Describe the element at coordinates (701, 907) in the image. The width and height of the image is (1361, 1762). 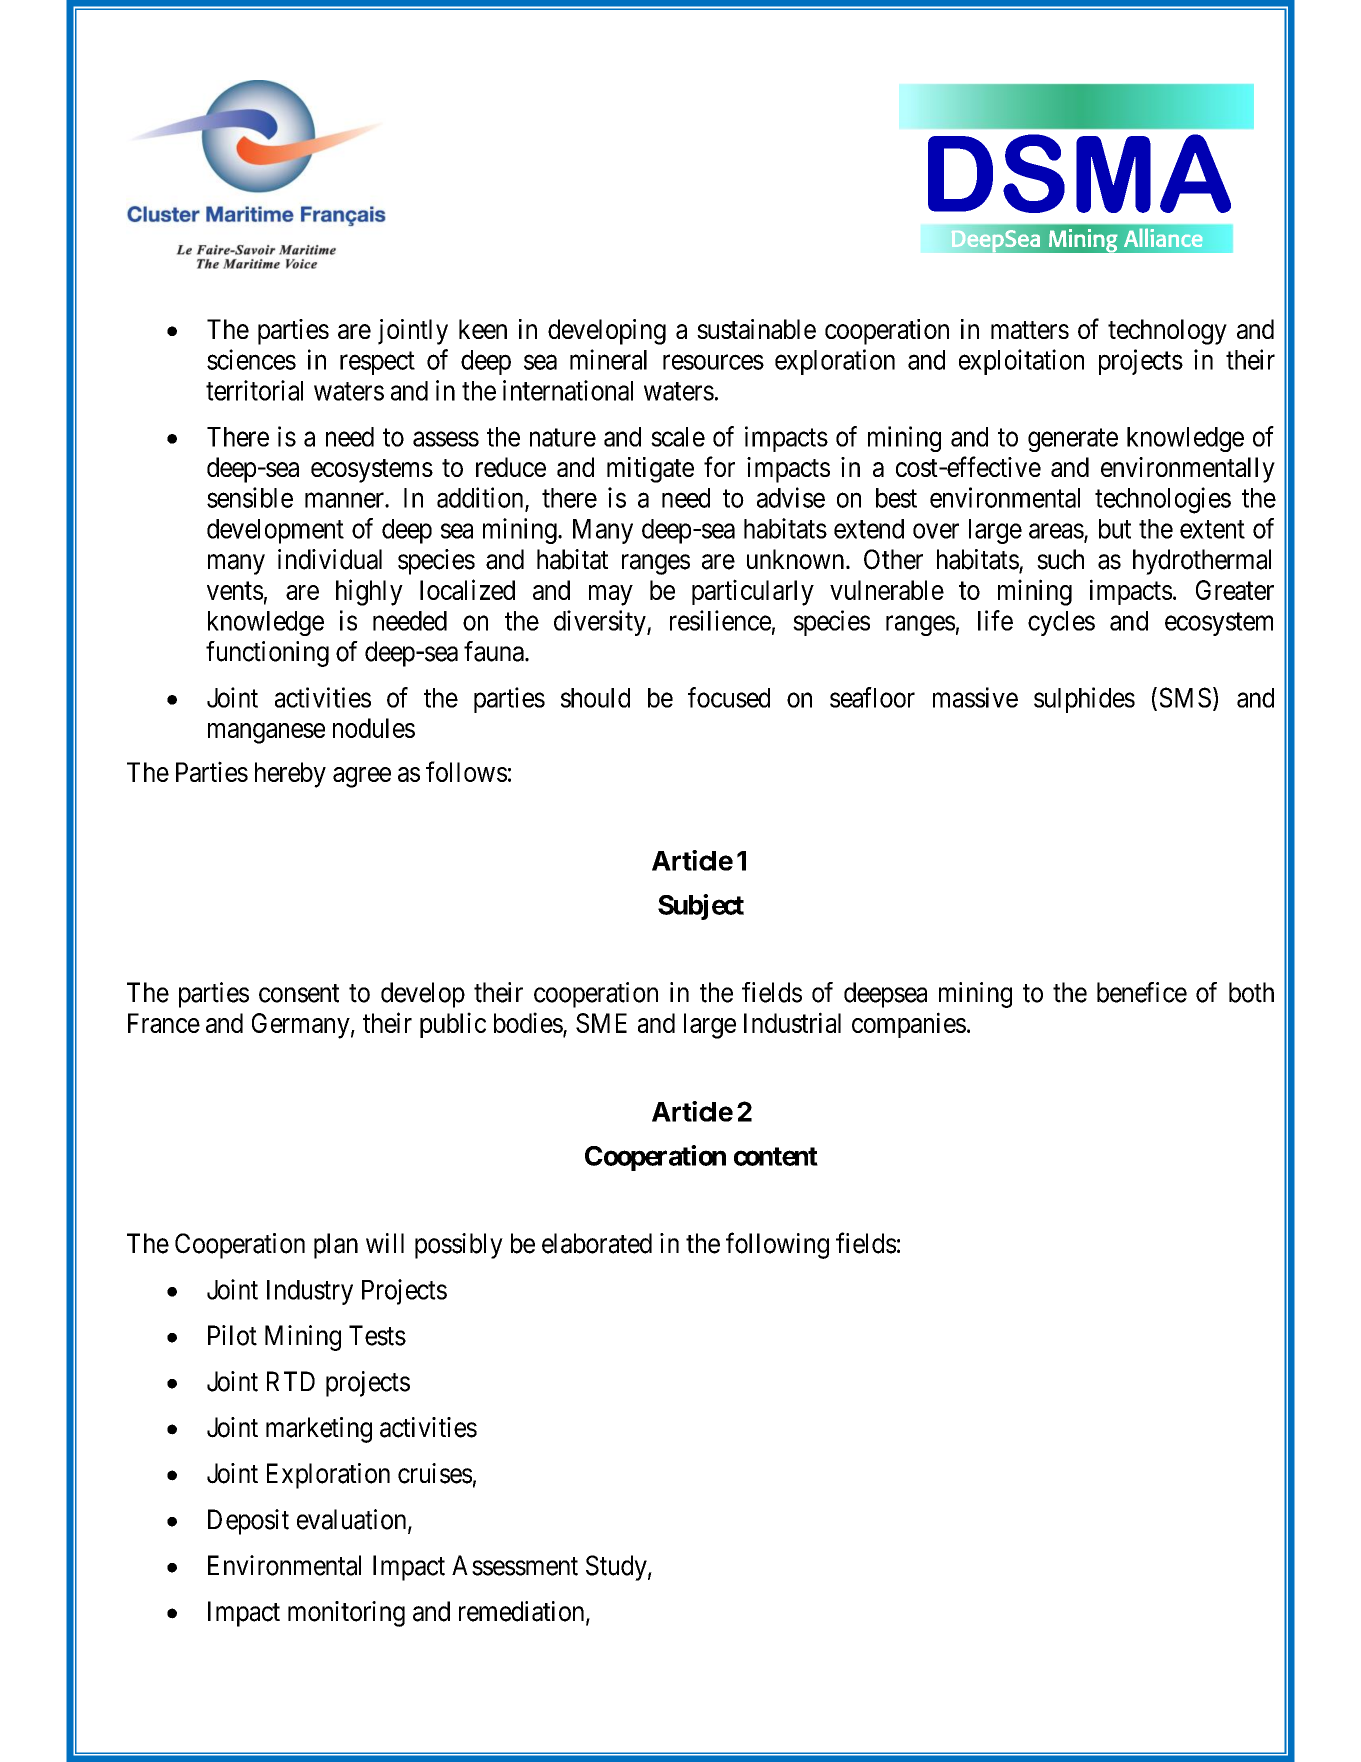
I see `Subject` at that location.
